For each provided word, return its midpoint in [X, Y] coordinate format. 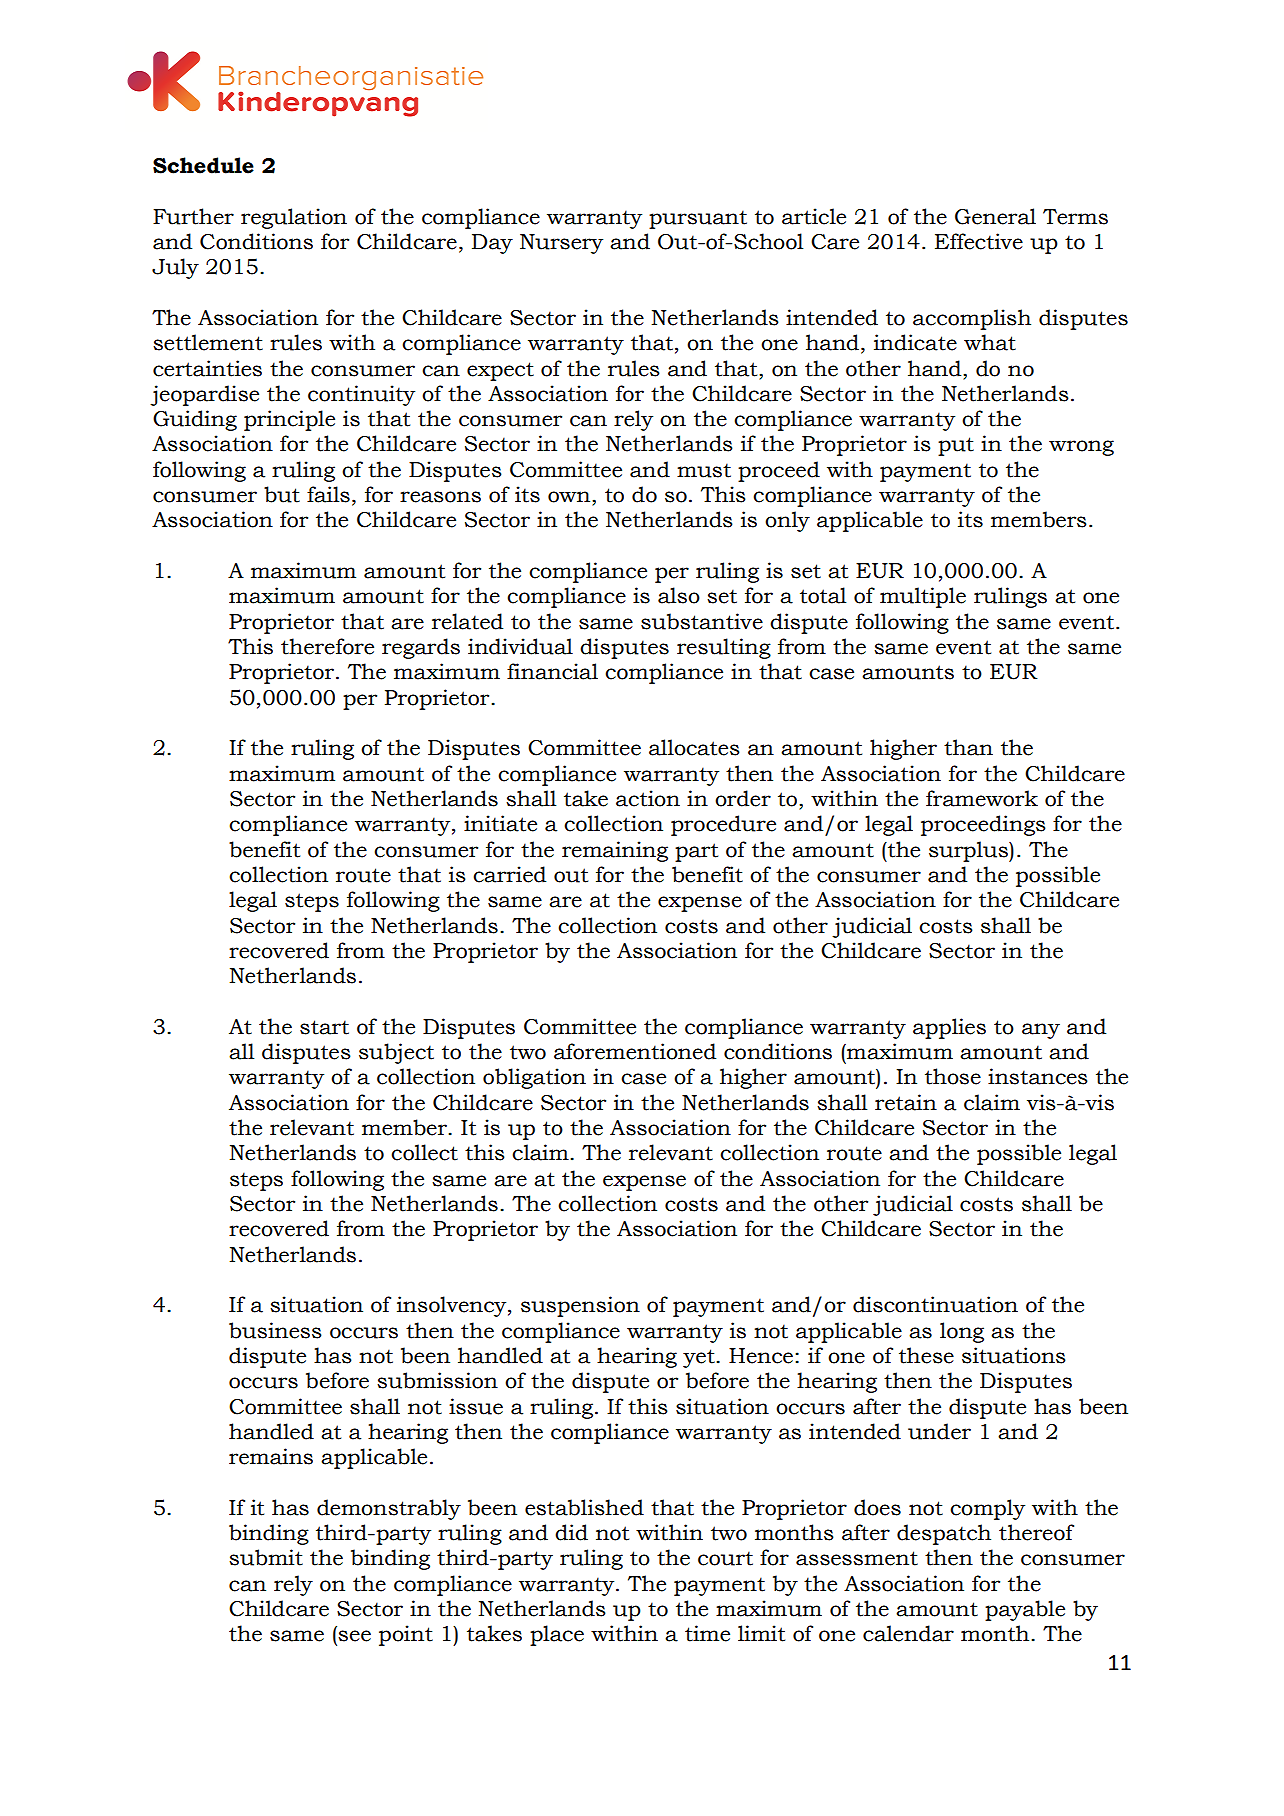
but [282, 494]
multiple [923, 597]
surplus [969, 851]
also [679, 595]
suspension [580, 1306]
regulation [294, 218]
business [275, 1330]
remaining [615, 851]
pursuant [698, 219]
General [995, 216]
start [324, 1027]
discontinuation [935, 1304]
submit [266, 1557]
